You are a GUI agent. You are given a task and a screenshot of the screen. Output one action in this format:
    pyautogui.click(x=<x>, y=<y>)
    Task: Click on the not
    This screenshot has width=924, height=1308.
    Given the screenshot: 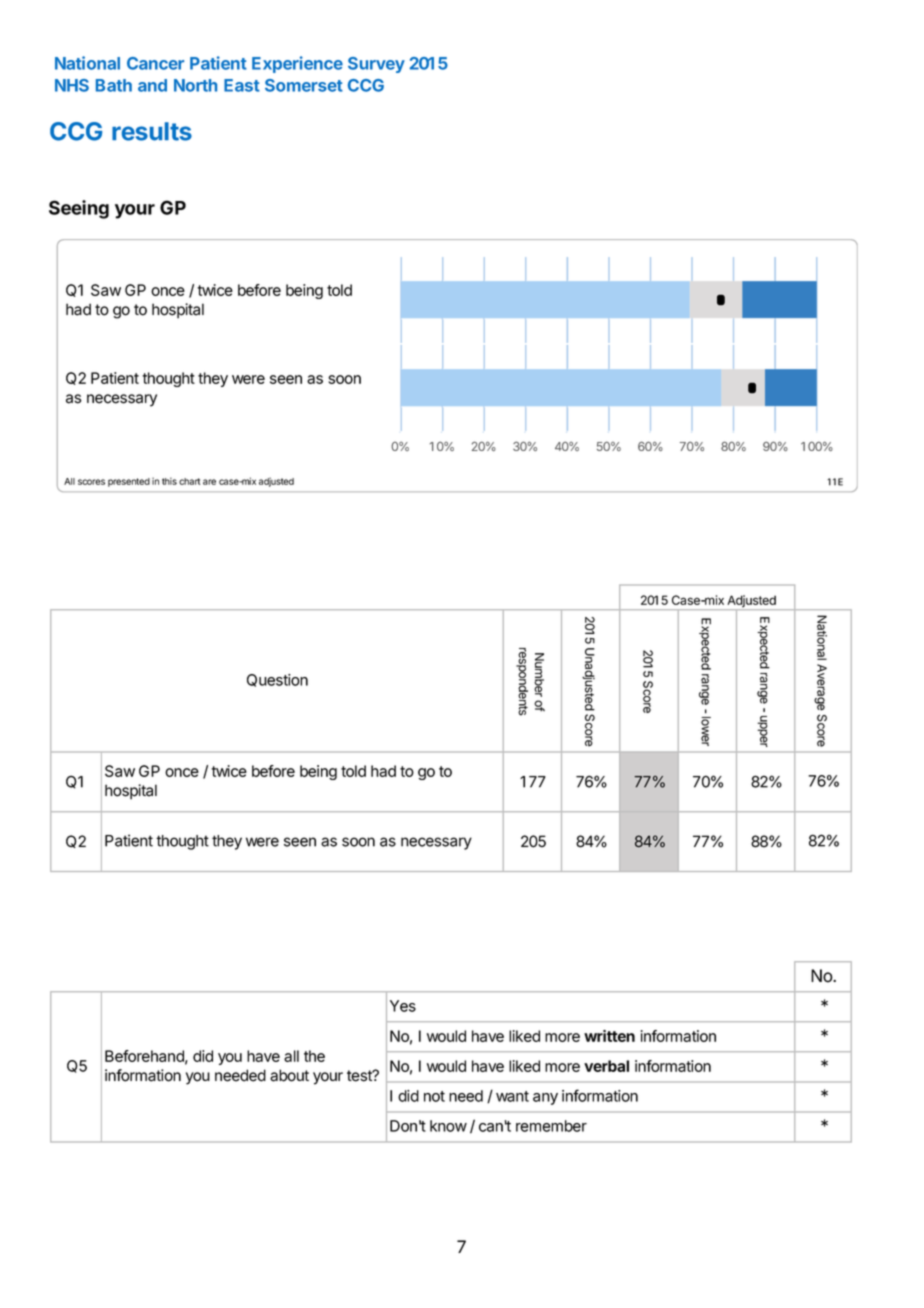 What is the action you would take?
    pyautogui.click(x=434, y=1096)
